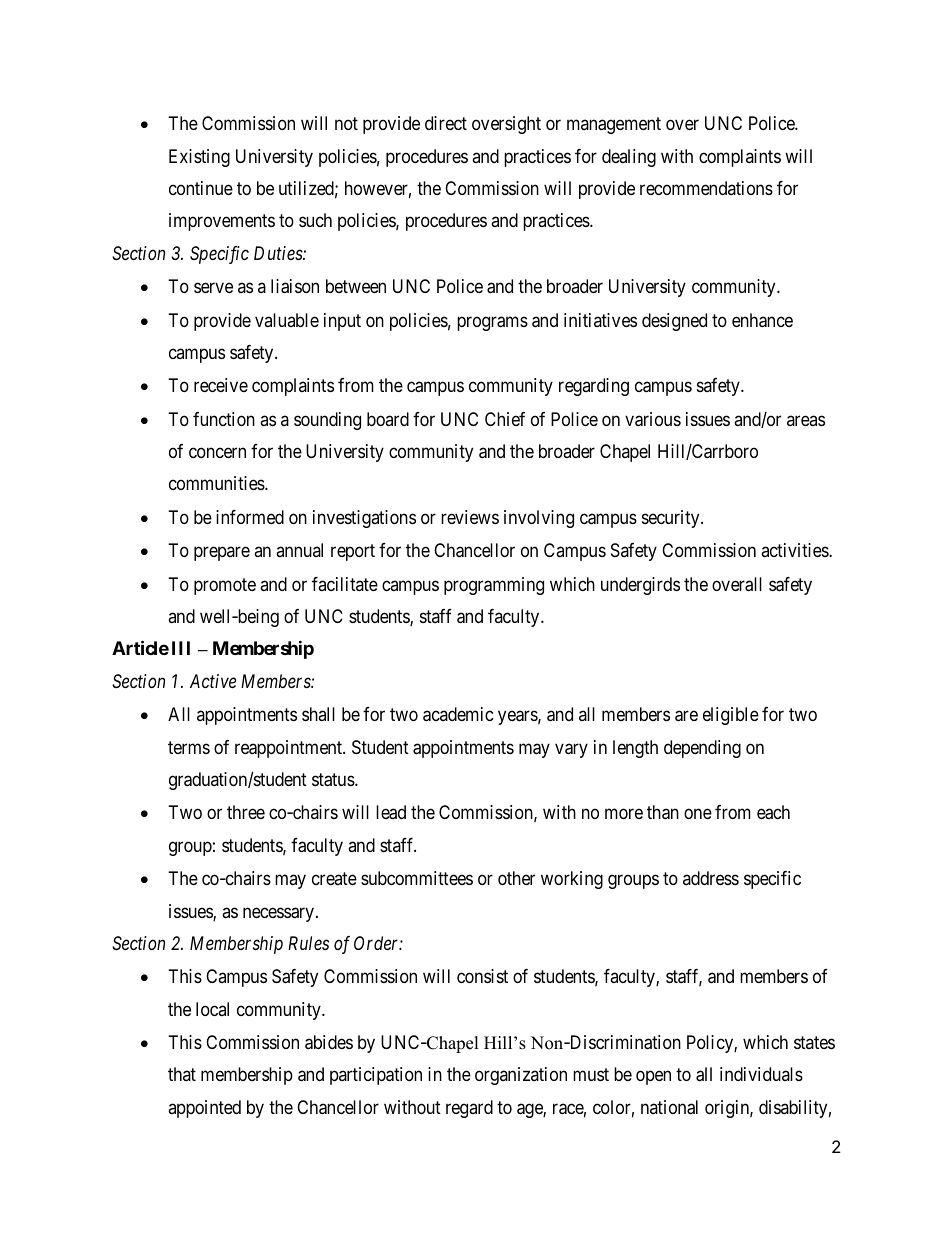 The height and width of the page is (1233, 952). I want to click on academic, so click(458, 714).
